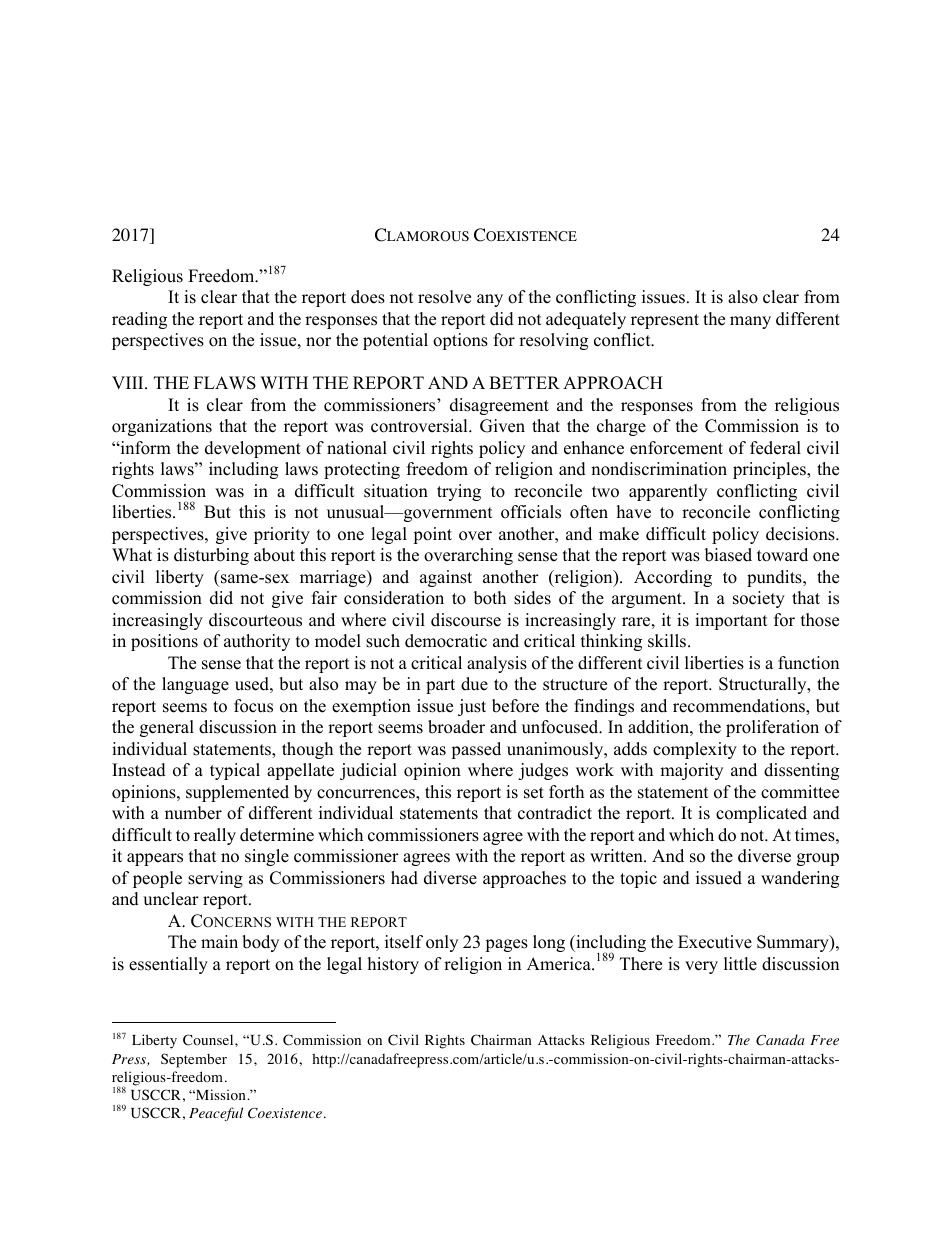  Describe the element at coordinates (460, 341) in the screenshot. I see `options` at that location.
